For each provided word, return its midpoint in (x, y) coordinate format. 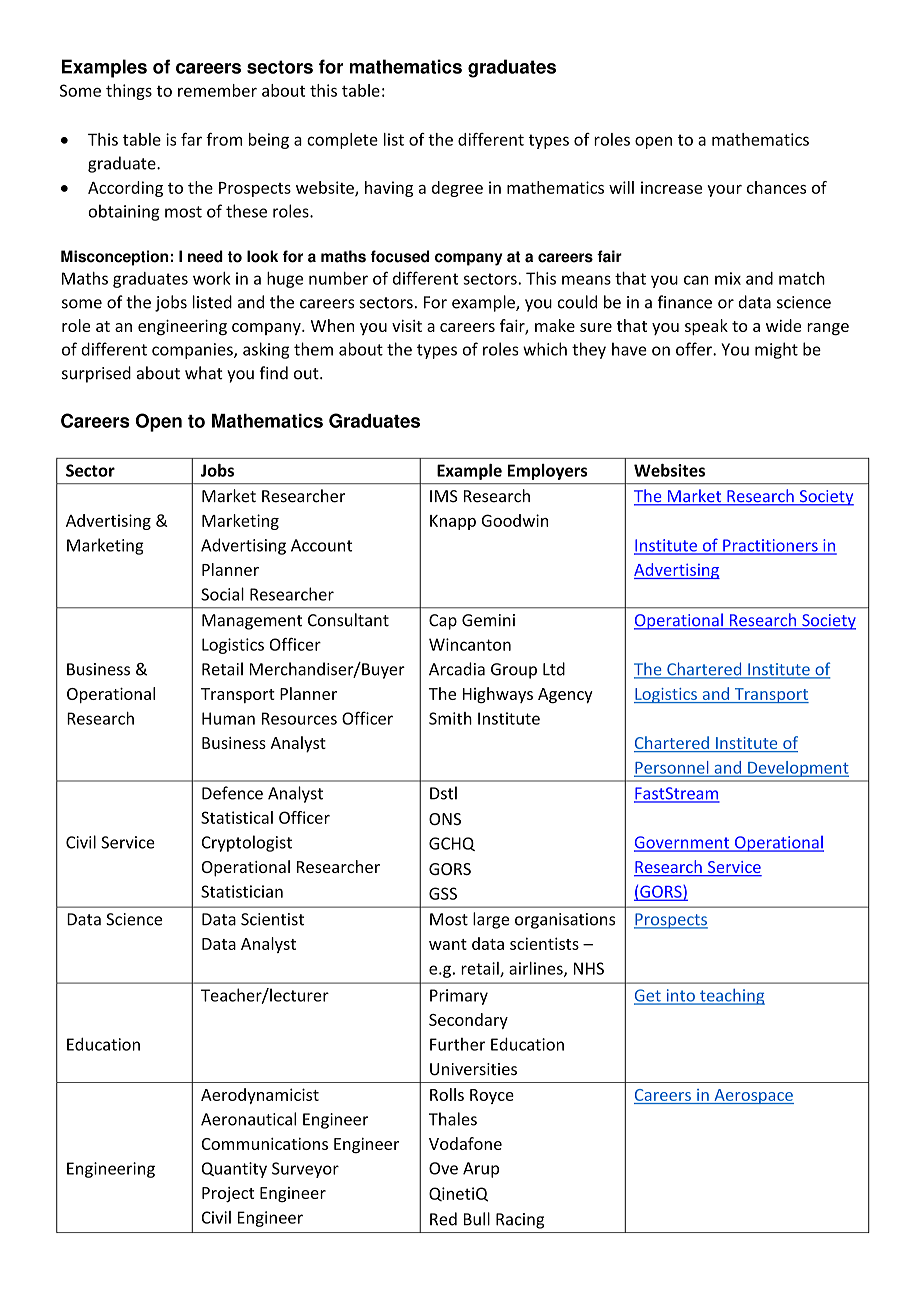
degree (457, 189)
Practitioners (770, 546)
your (724, 191)
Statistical (237, 817)
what (204, 373)
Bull (477, 1219)
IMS (444, 496)
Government (683, 843)
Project (228, 1194)
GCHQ (452, 844)
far (191, 139)
